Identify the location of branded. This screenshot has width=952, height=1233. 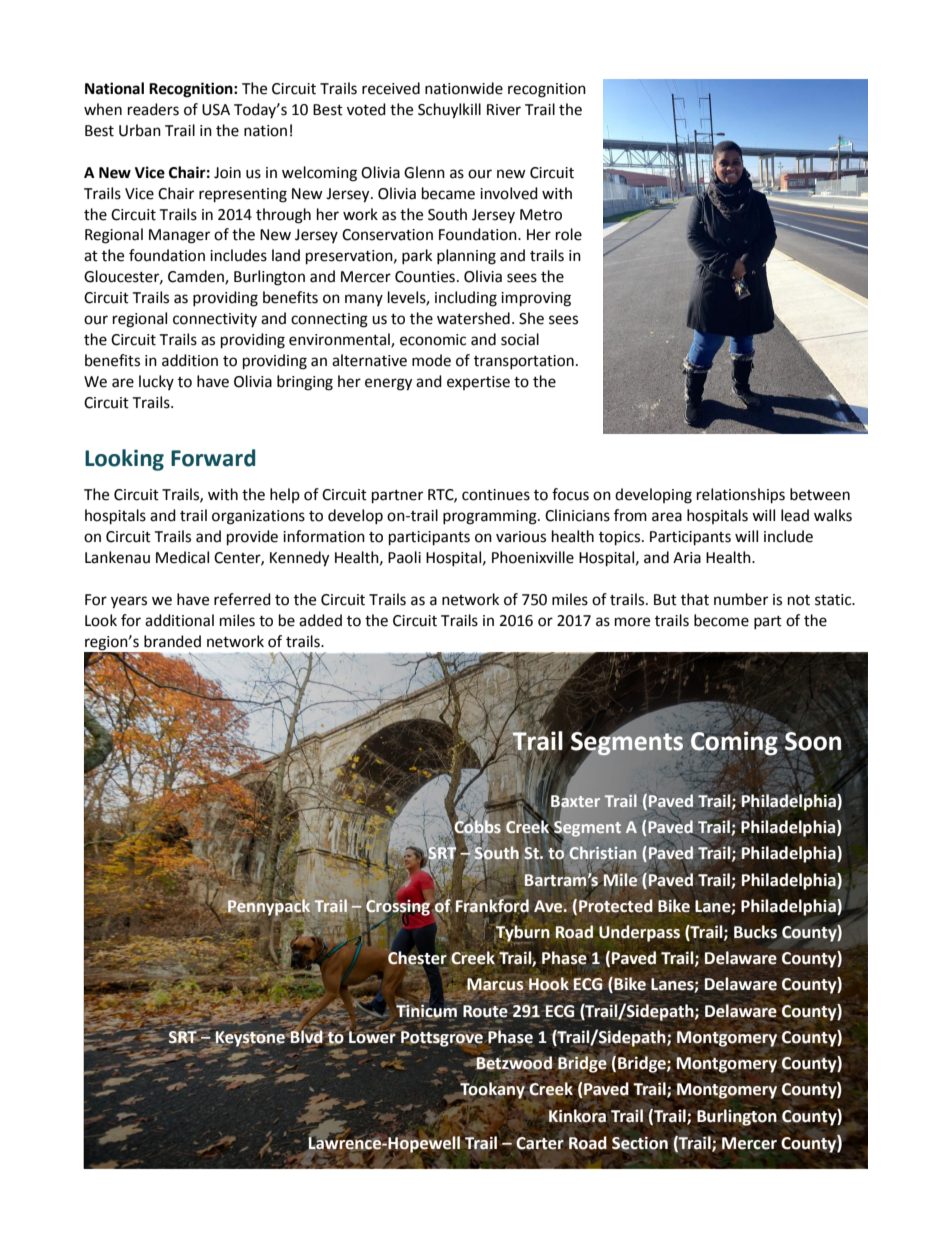
(172, 641).
